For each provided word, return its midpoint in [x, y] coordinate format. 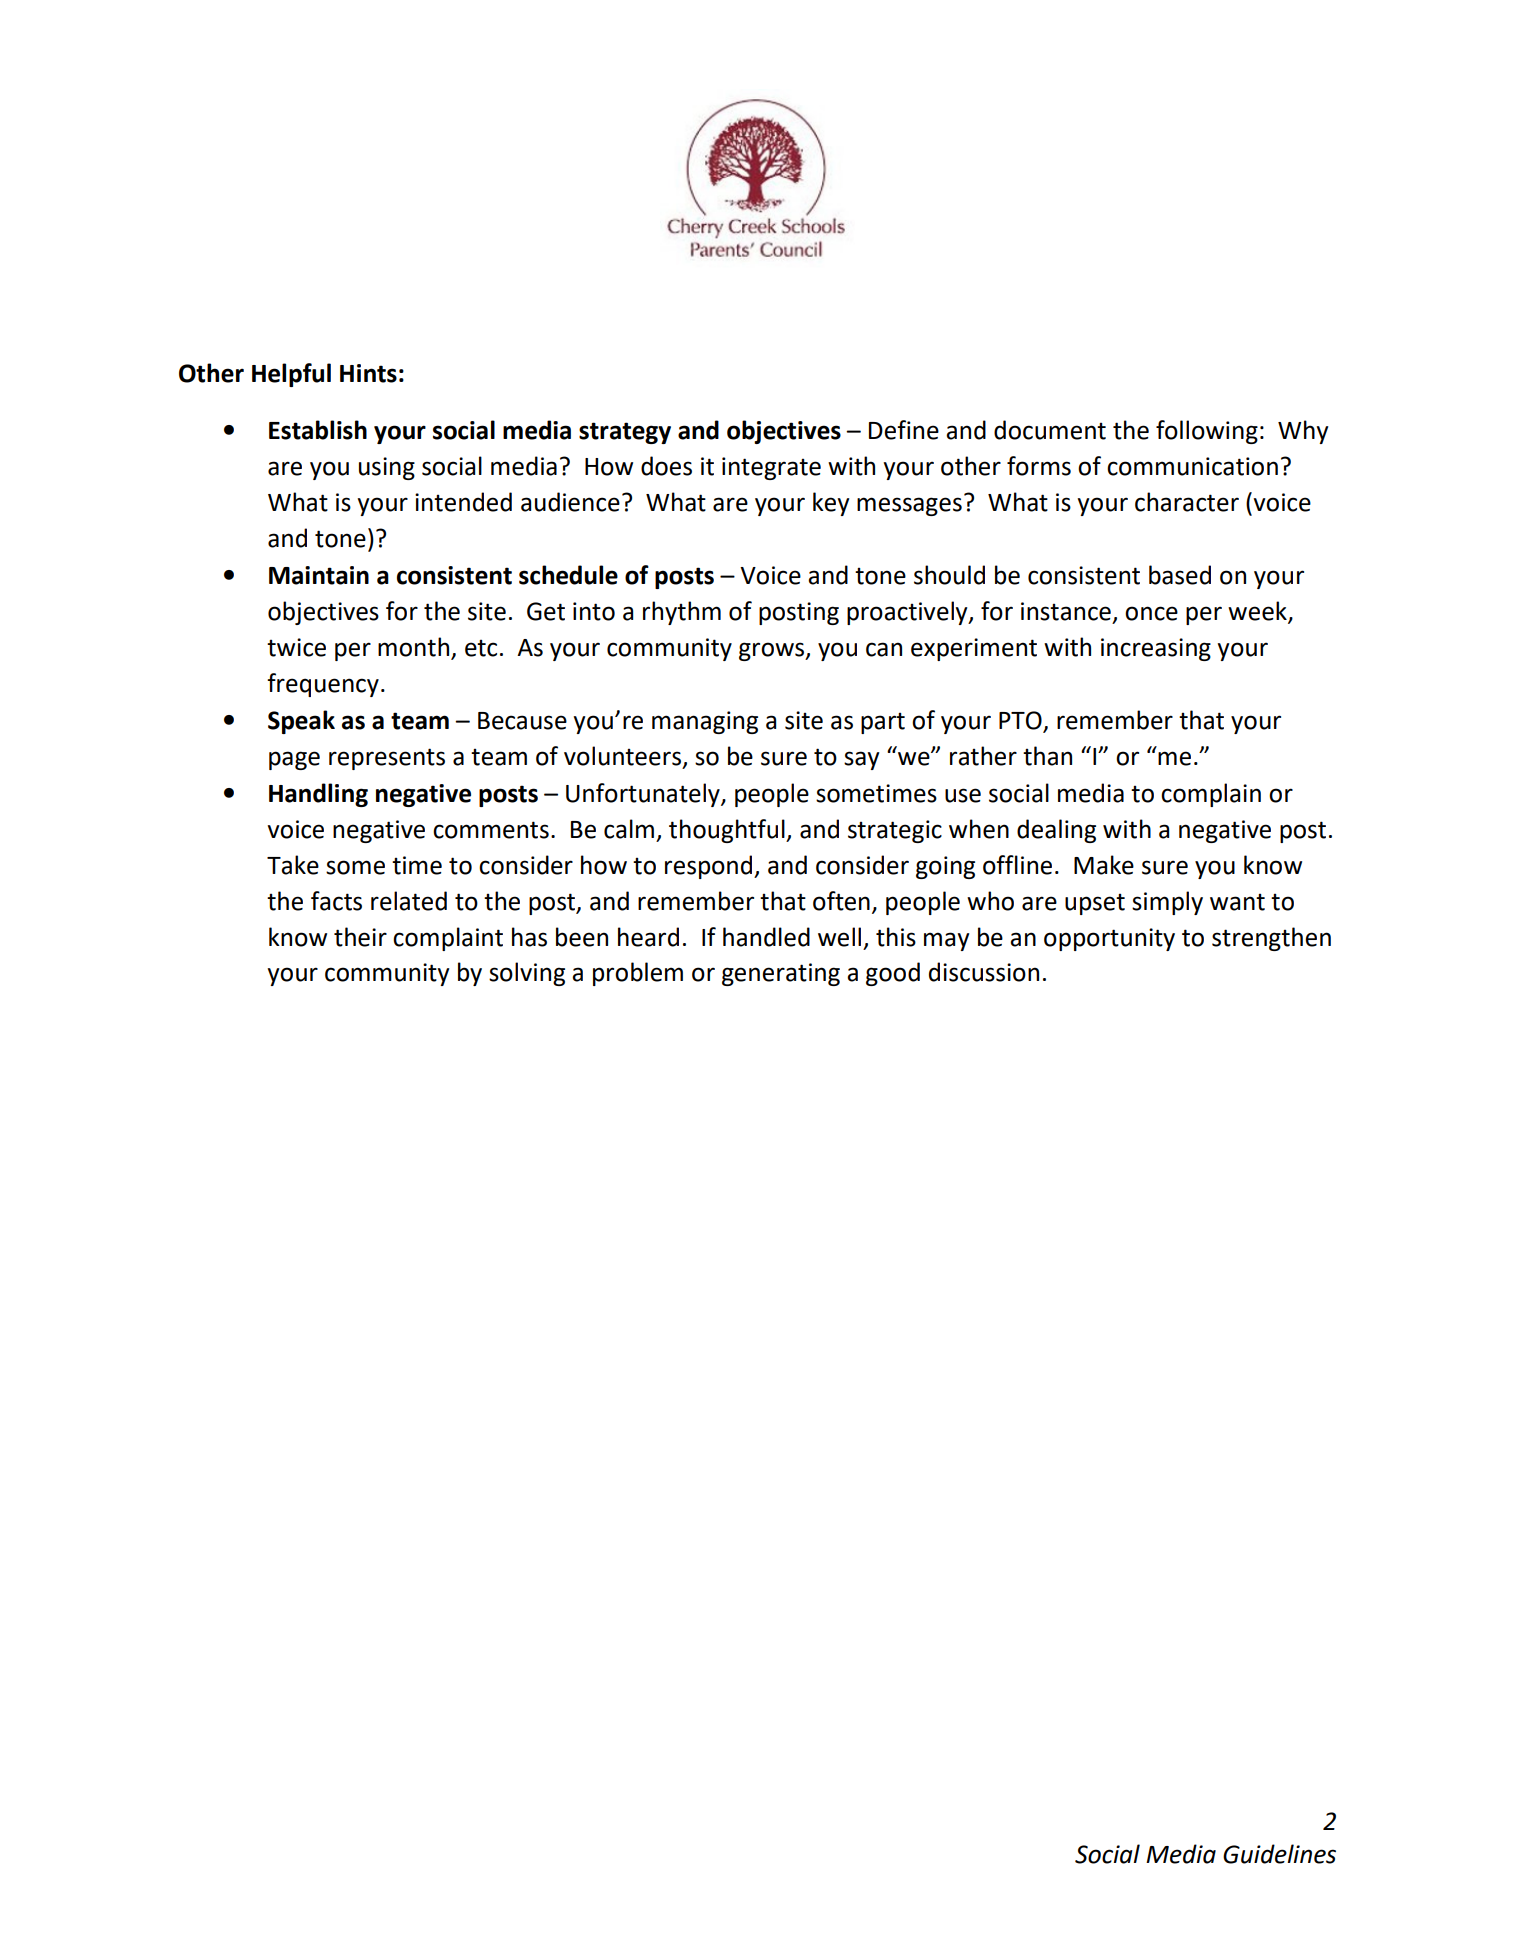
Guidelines [1279, 1854]
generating [781, 974]
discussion [984, 972]
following [1207, 432]
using [387, 468]
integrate [771, 468]
